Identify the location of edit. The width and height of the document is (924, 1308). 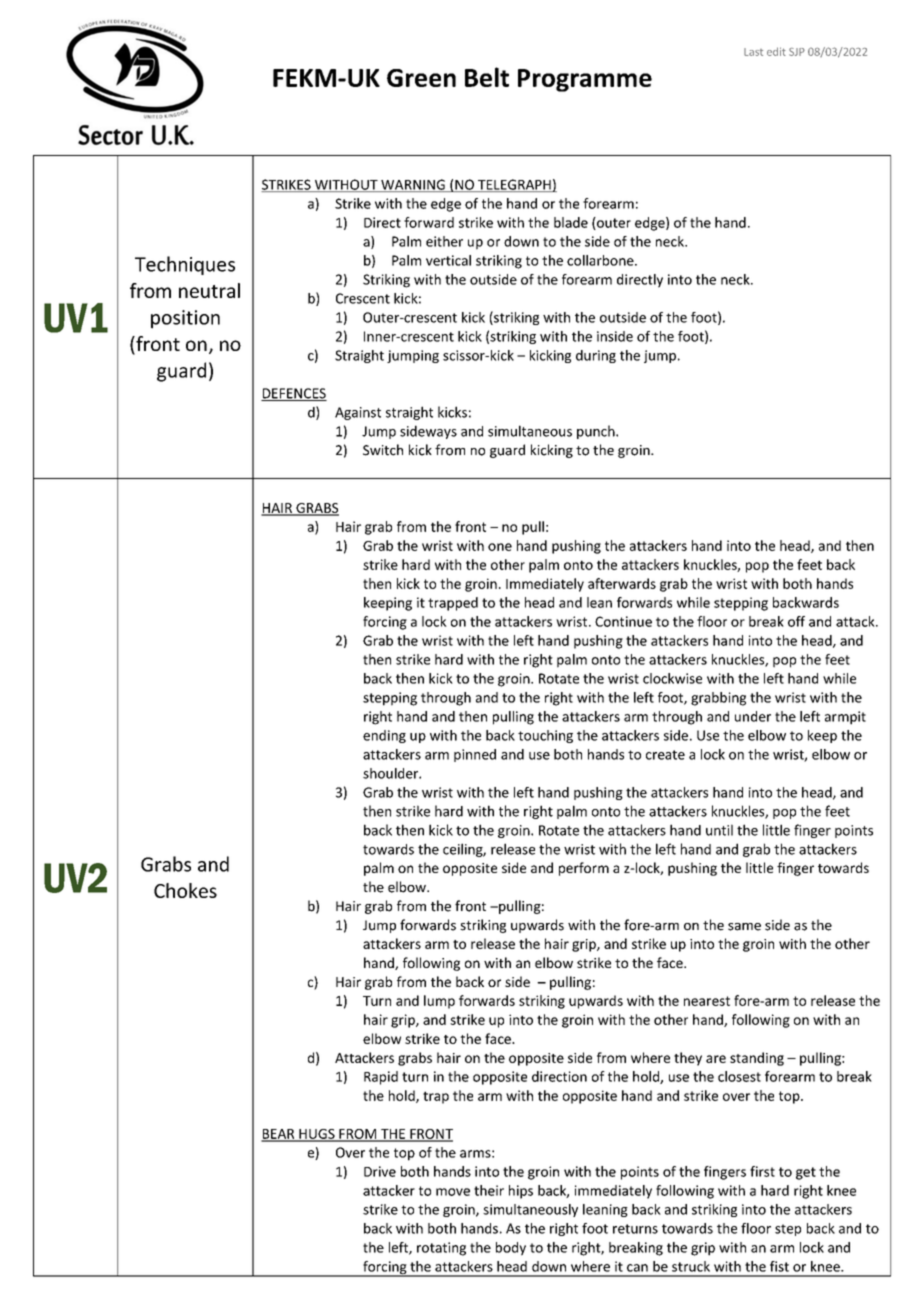
(776, 51).
